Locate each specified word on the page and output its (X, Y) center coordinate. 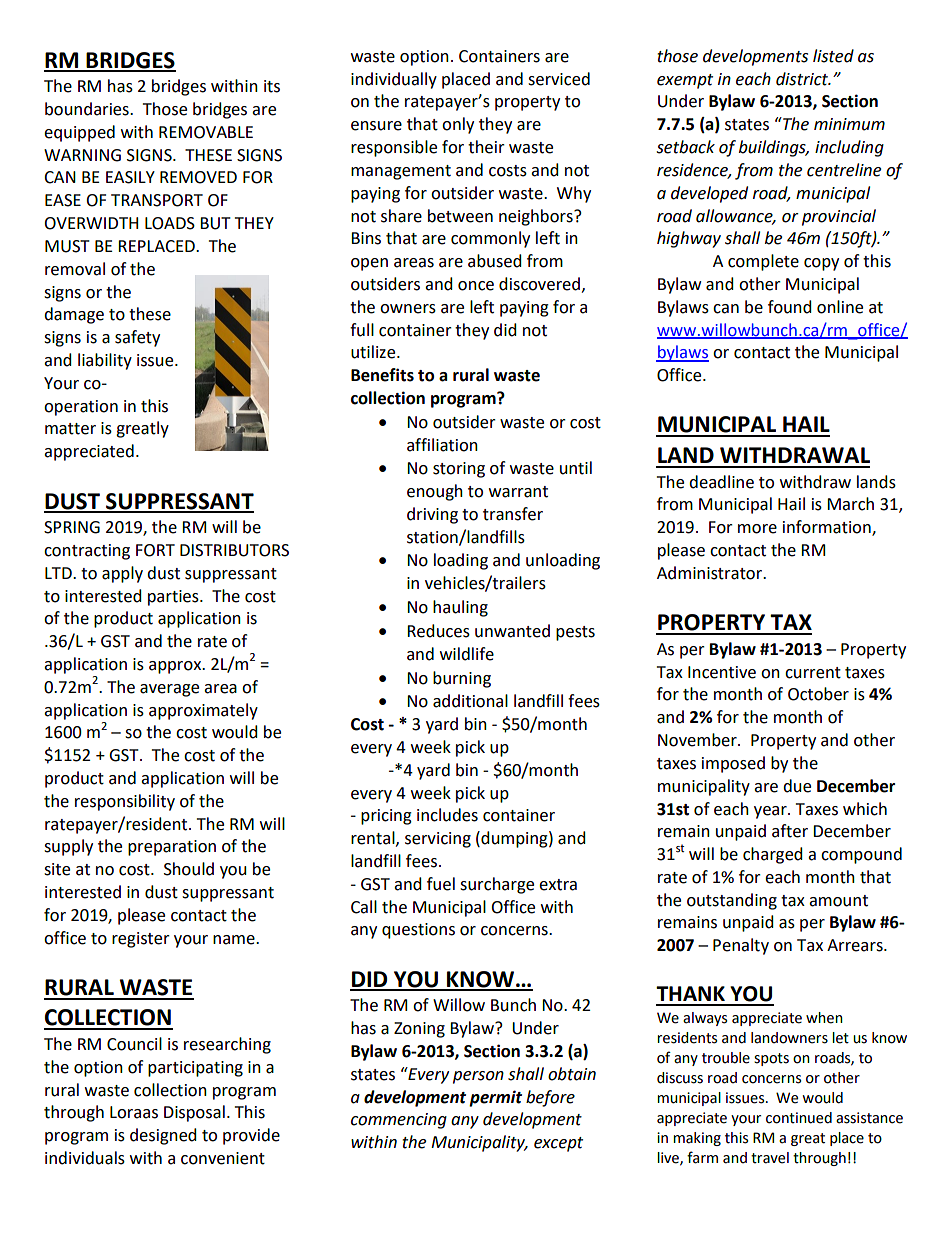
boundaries (88, 109)
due (797, 786)
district (803, 79)
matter (70, 429)
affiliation (442, 445)
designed (163, 1136)
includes (447, 815)
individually (394, 80)
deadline (721, 482)
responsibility (125, 802)
